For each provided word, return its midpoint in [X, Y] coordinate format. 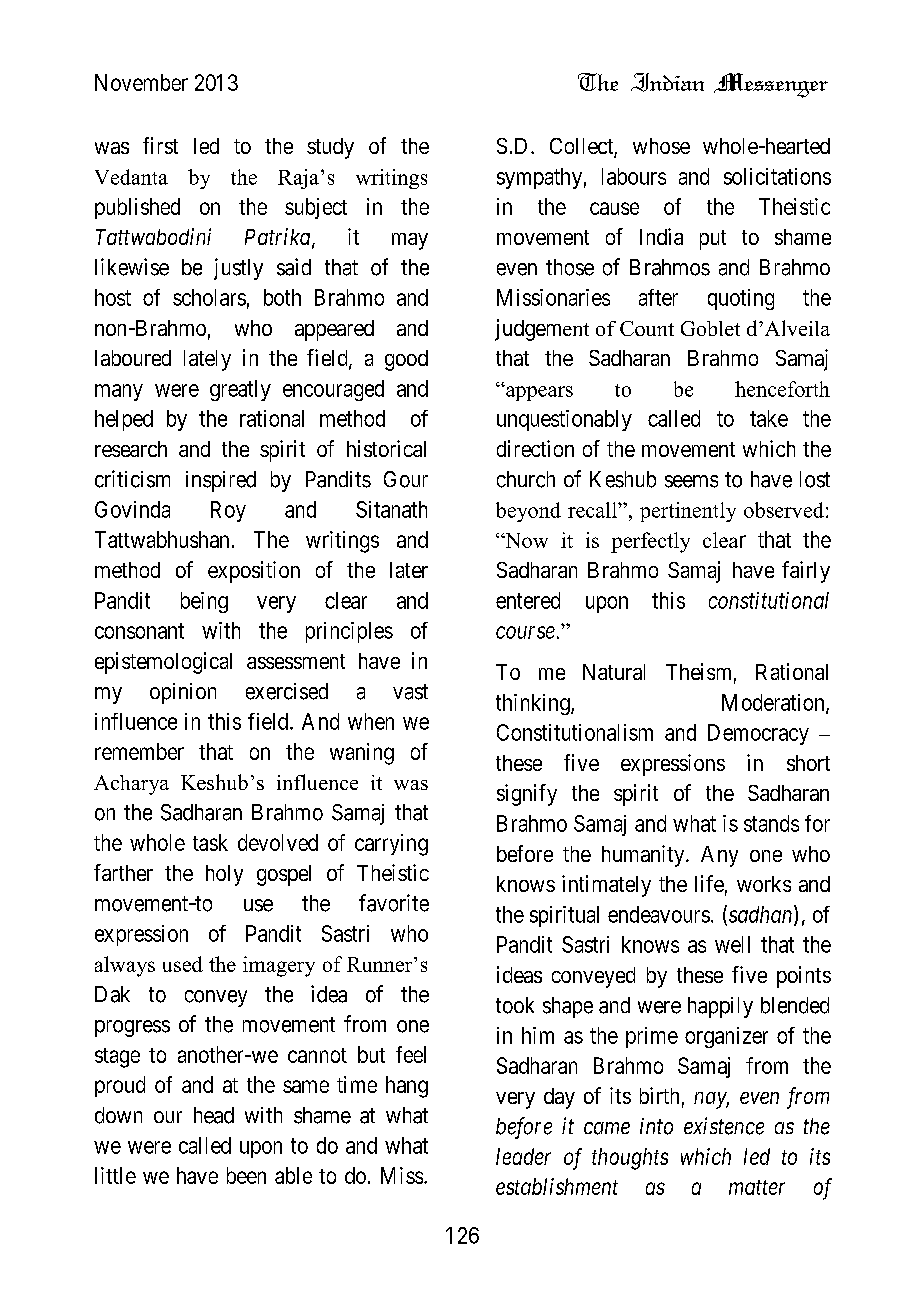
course [525, 632]
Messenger [771, 85]
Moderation [774, 703]
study [330, 148]
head [214, 1115]
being [204, 602]
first [160, 145]
